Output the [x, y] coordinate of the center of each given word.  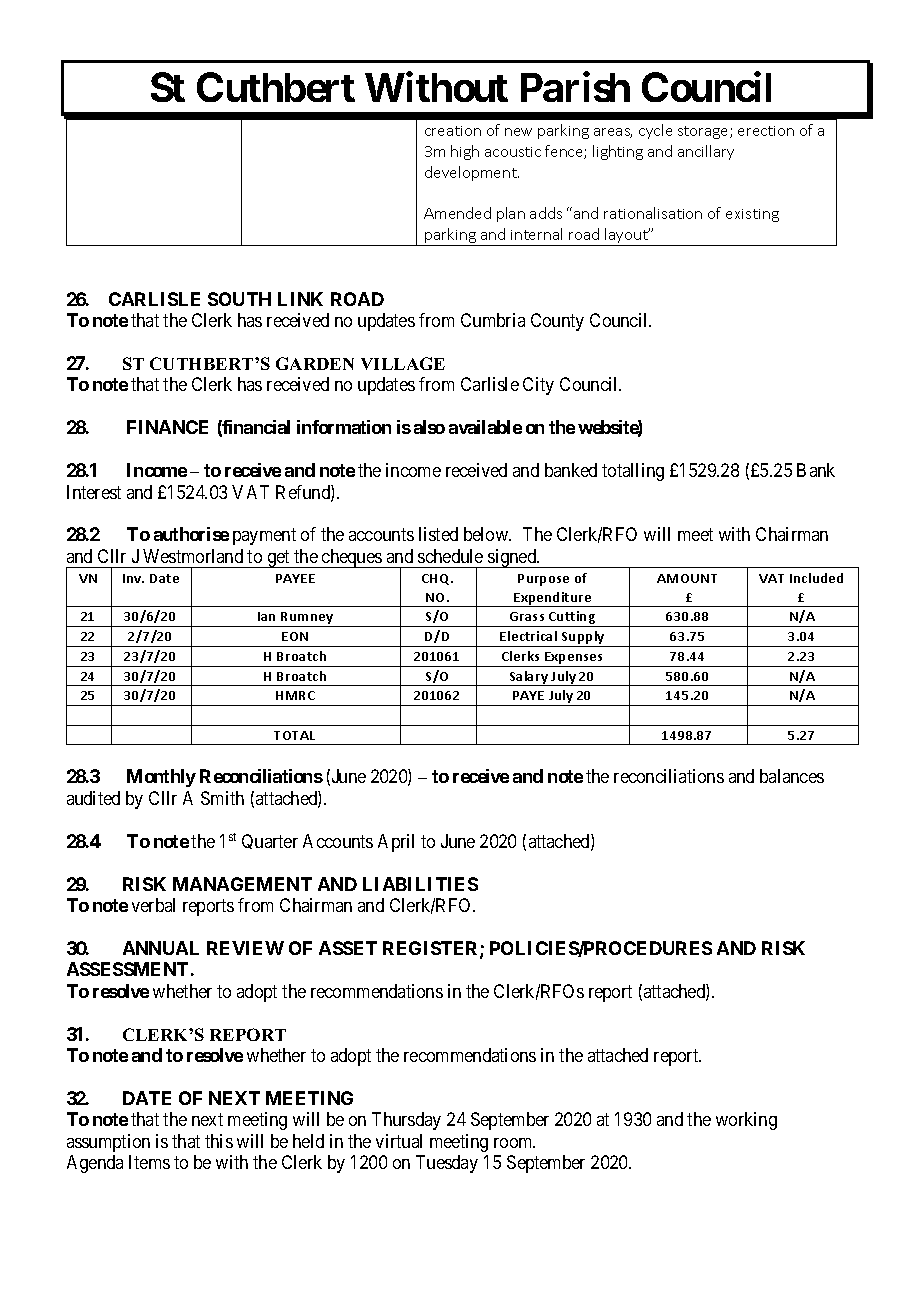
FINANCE [167, 427]
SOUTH [239, 299]
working [746, 1121]
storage [704, 132]
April [396, 843]
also [429, 427]
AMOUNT [687, 578]
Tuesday [447, 1164]
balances [792, 776]
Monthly [161, 778]
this [219, 1141]
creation [453, 131]
